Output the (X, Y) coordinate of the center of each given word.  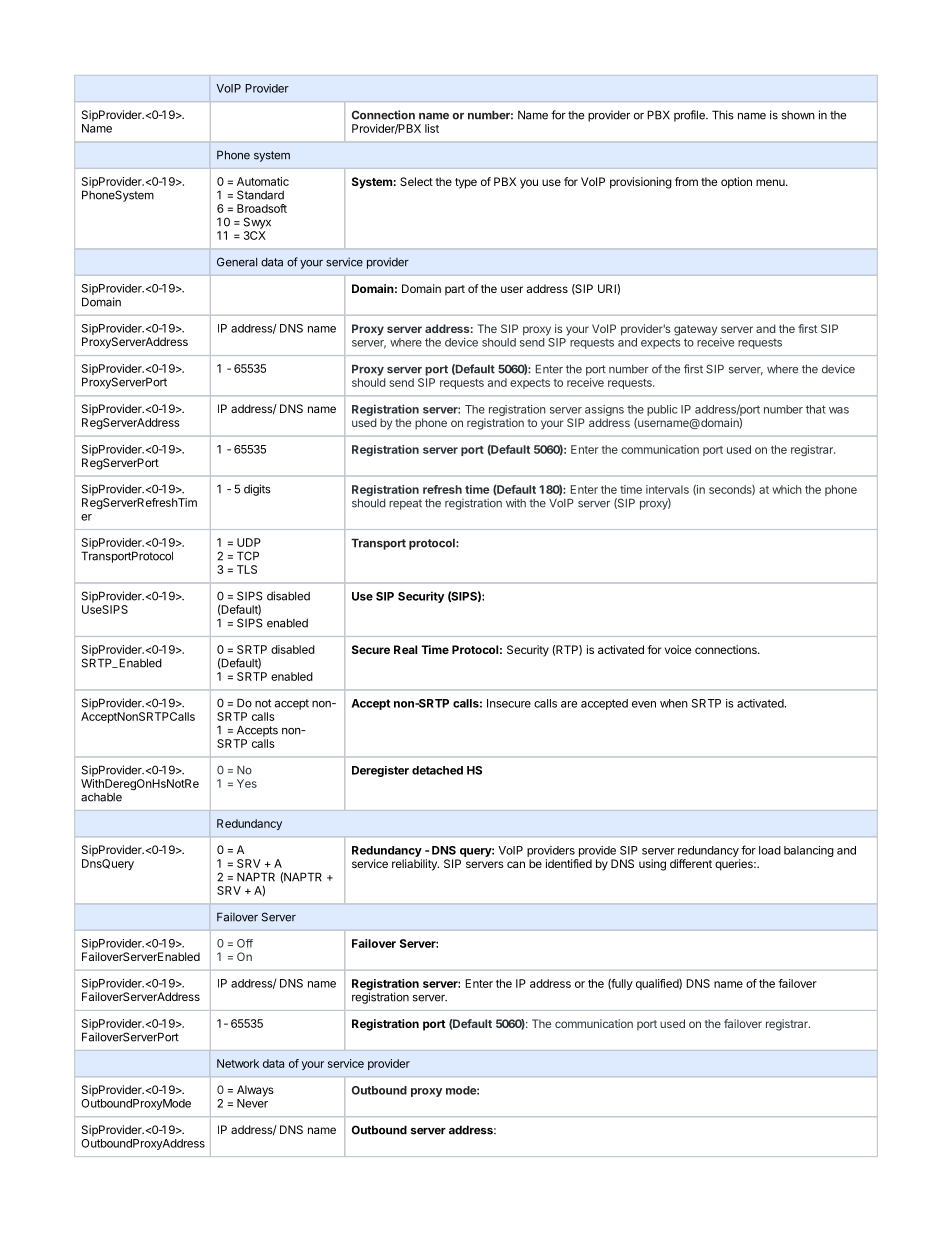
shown (798, 115)
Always (255, 1091)
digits (257, 490)
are (569, 704)
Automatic (263, 181)
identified (569, 863)
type (466, 183)
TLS (247, 569)
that (816, 409)
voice (678, 649)
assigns (604, 410)
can (516, 864)
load (770, 850)
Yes (247, 783)
